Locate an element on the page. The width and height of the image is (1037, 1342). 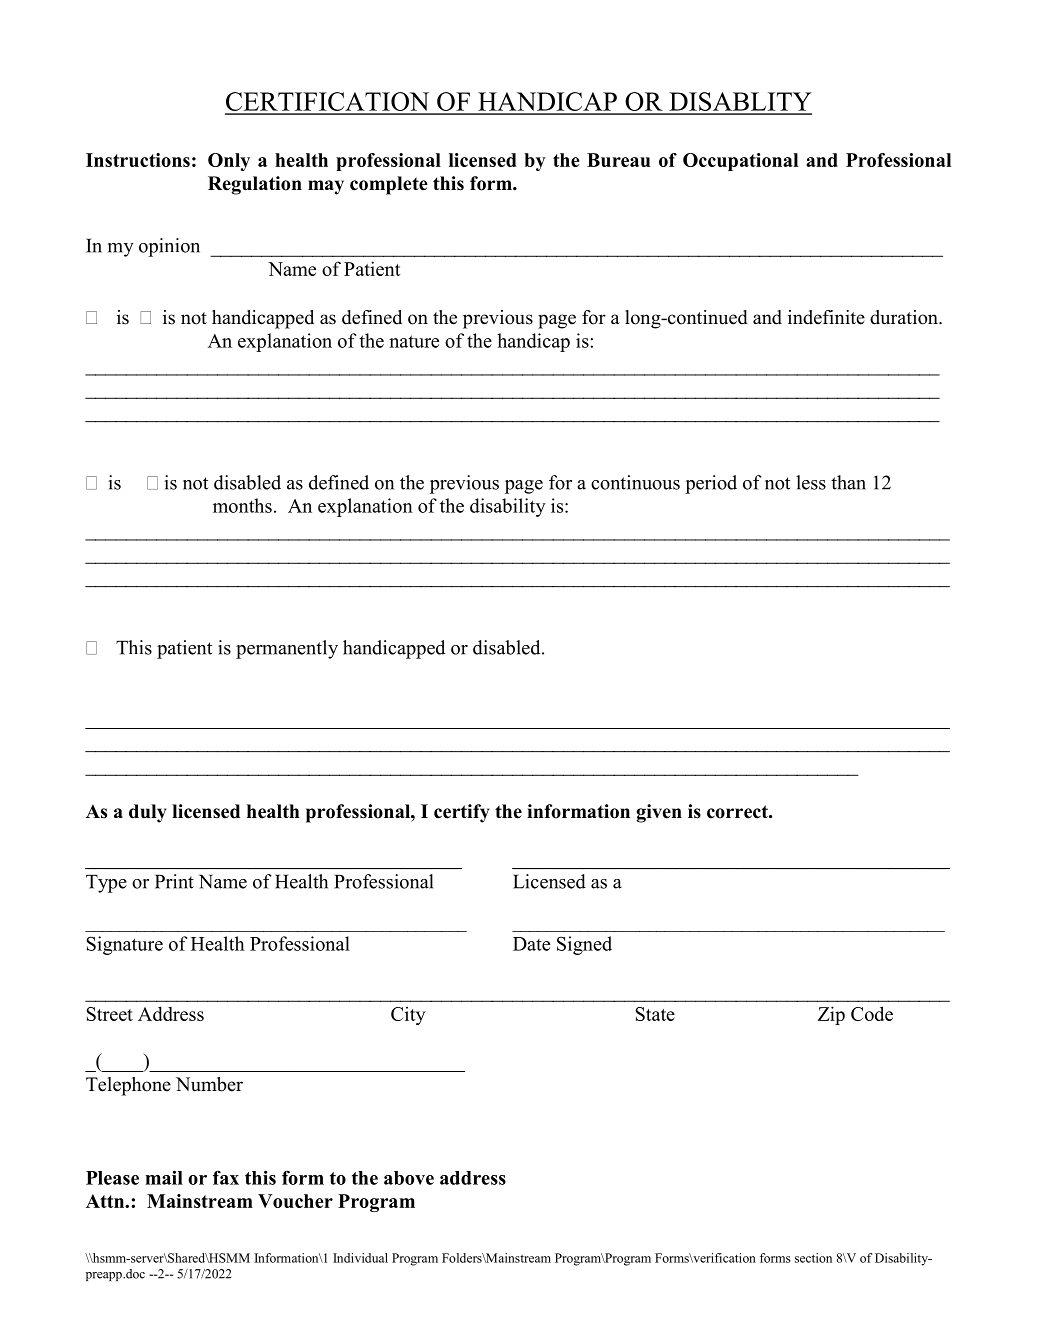
permanently is located at coordinates (287, 649).
